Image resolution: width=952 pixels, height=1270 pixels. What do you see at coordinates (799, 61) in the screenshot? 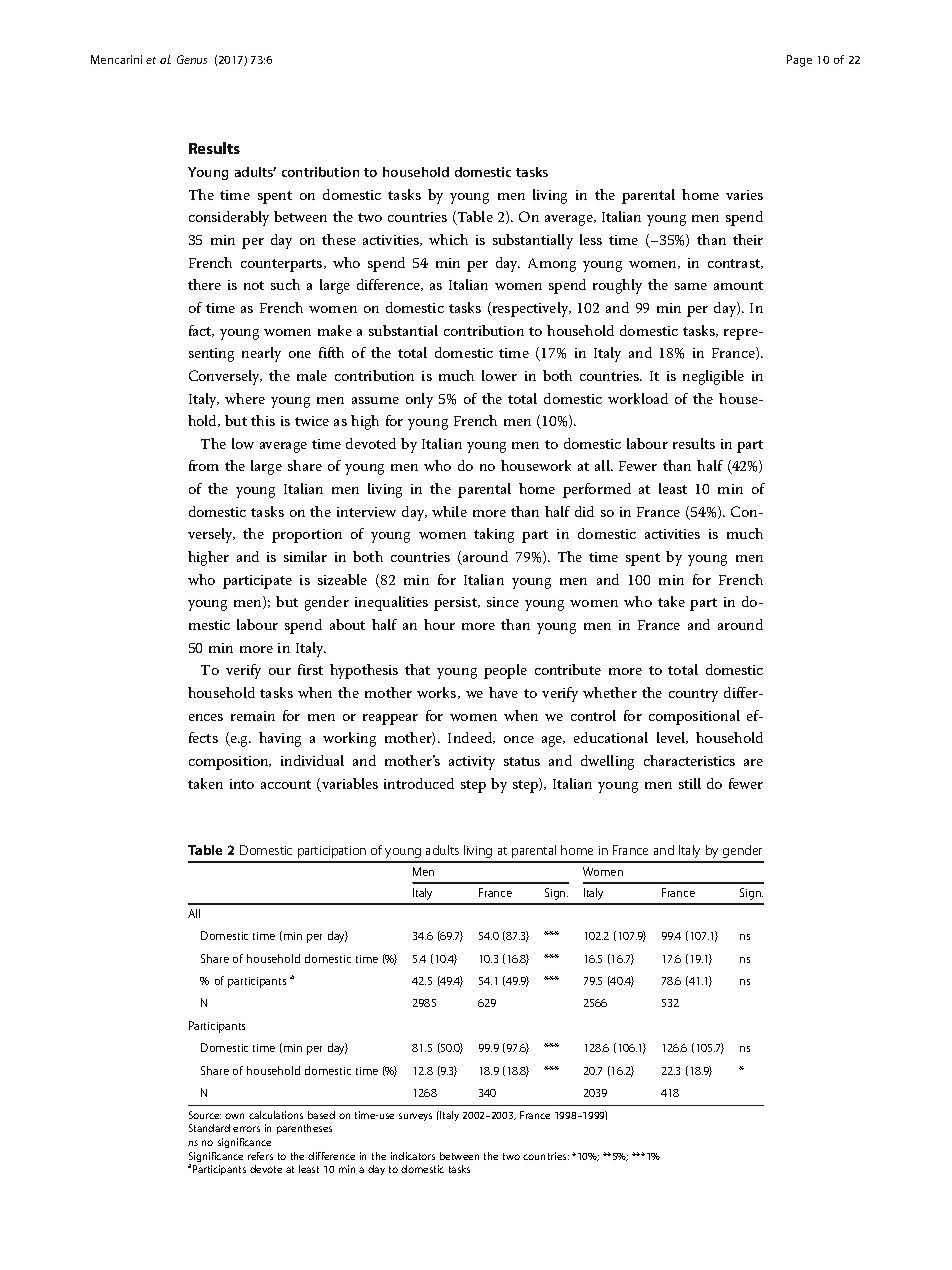
I see `Page` at bounding box center [799, 61].
